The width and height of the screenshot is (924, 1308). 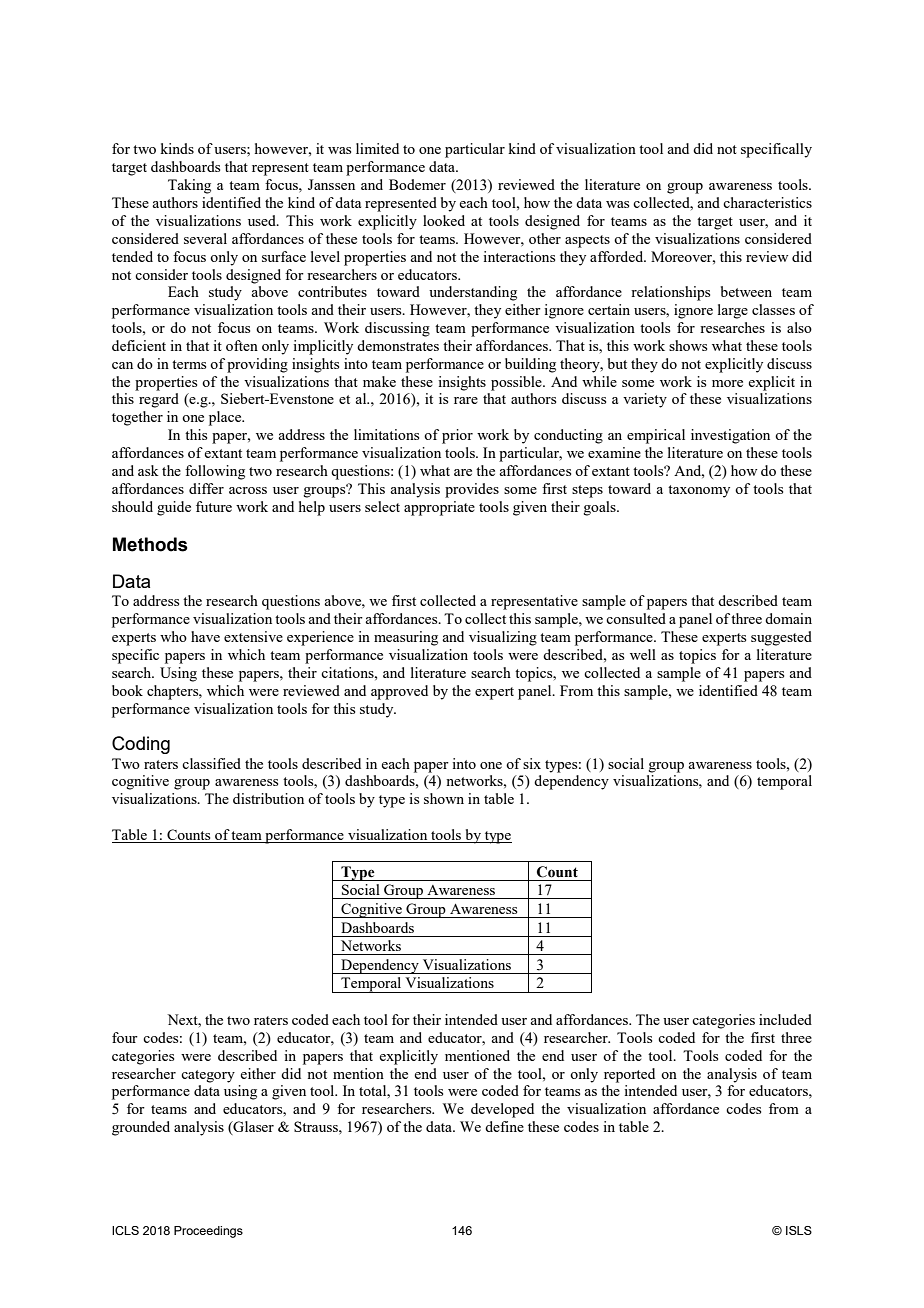 I want to click on characteristics, so click(x=767, y=202).
